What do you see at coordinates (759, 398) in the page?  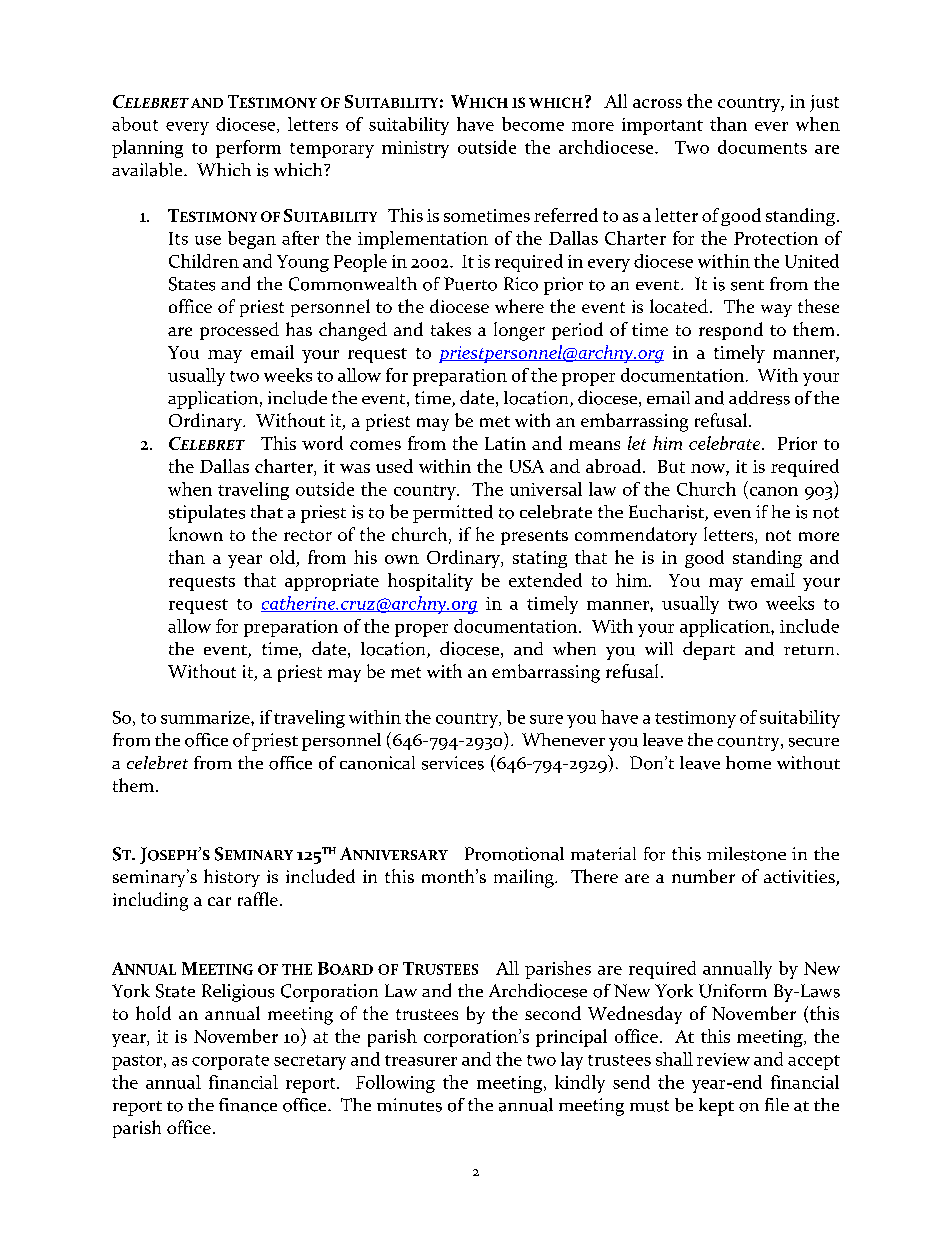 I see `address` at bounding box center [759, 398].
